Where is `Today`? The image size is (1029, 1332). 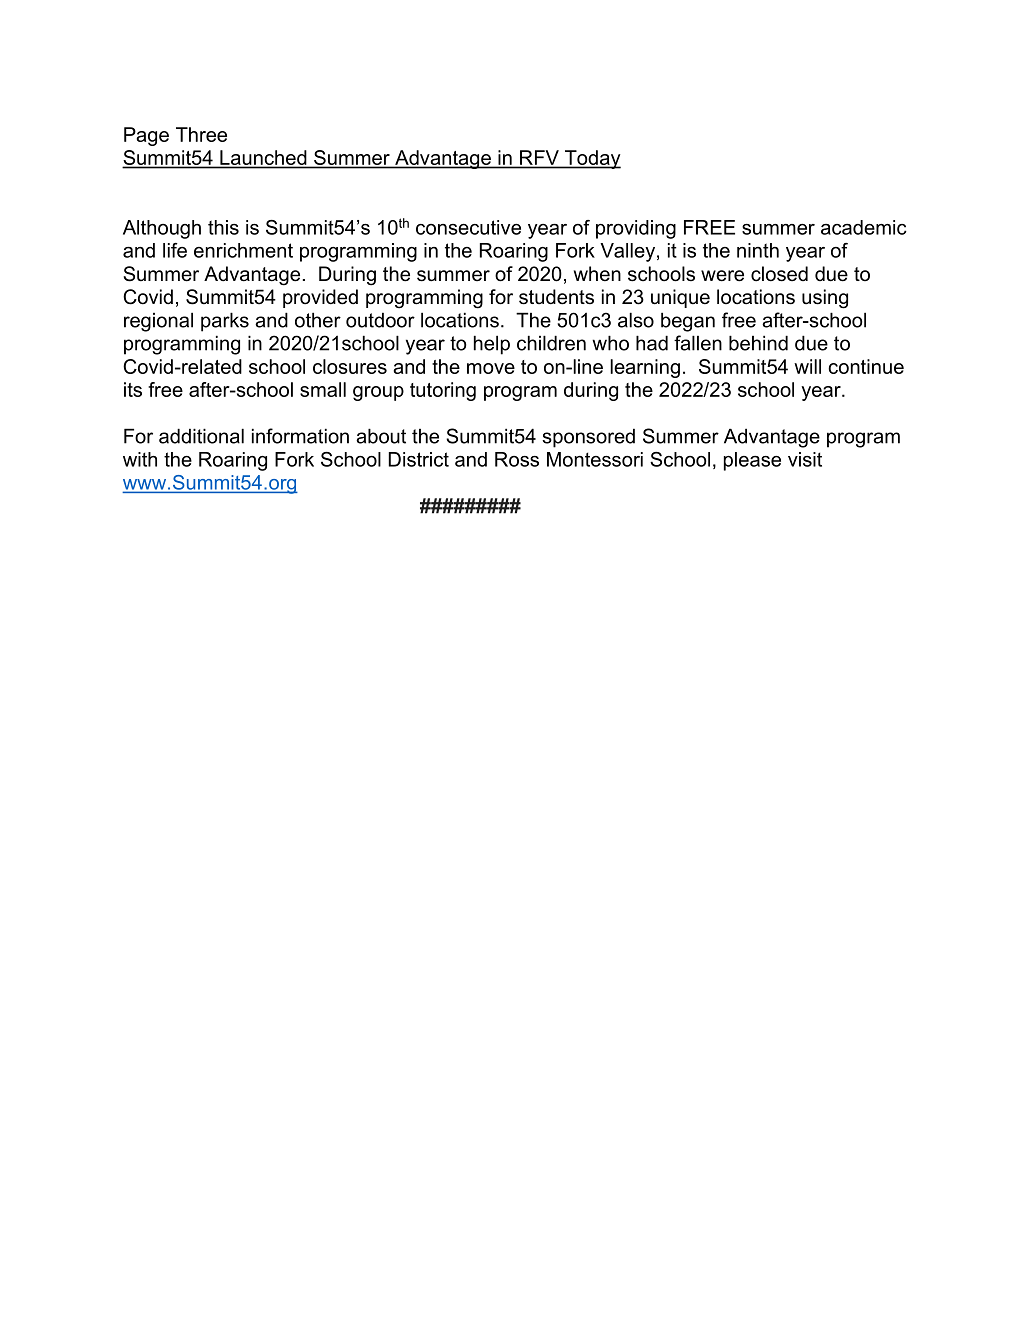 Today is located at coordinates (592, 159).
